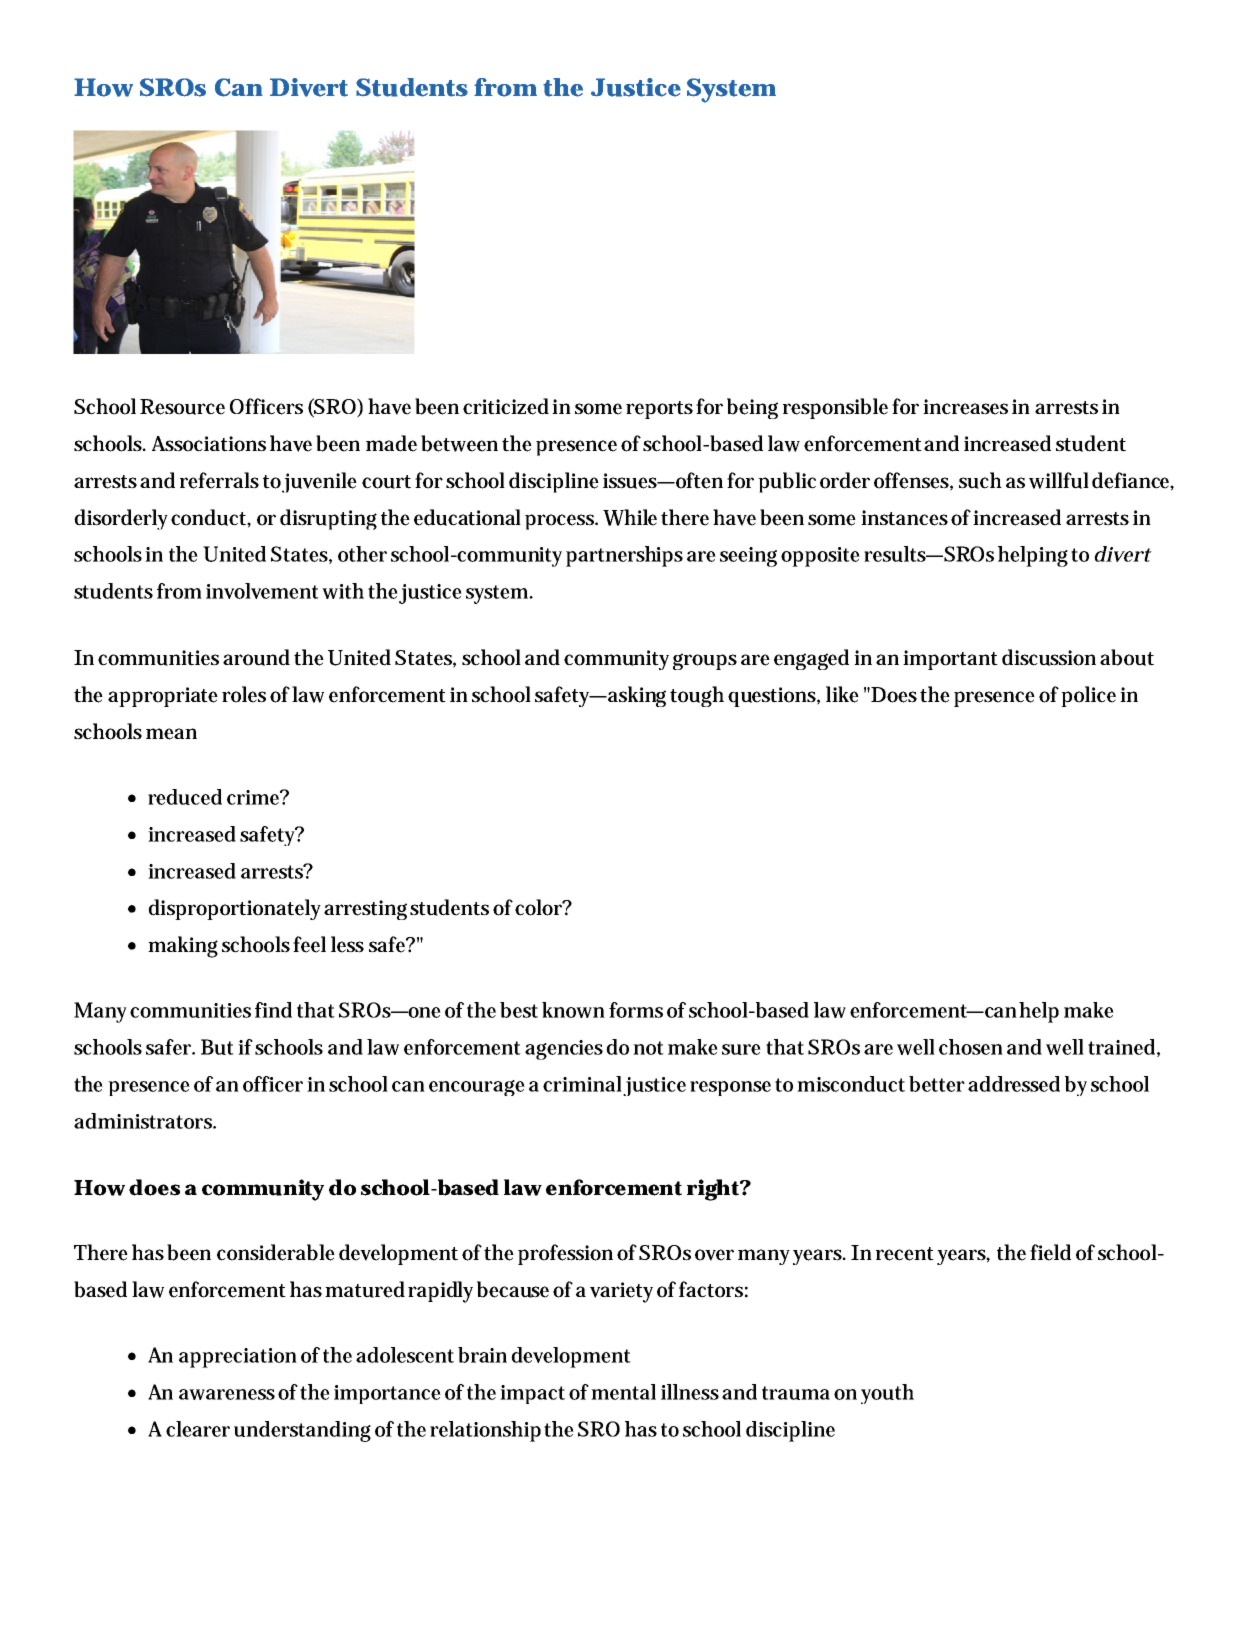  What do you see at coordinates (636, 1010) in the screenshot?
I see `forms` at bounding box center [636, 1010].
